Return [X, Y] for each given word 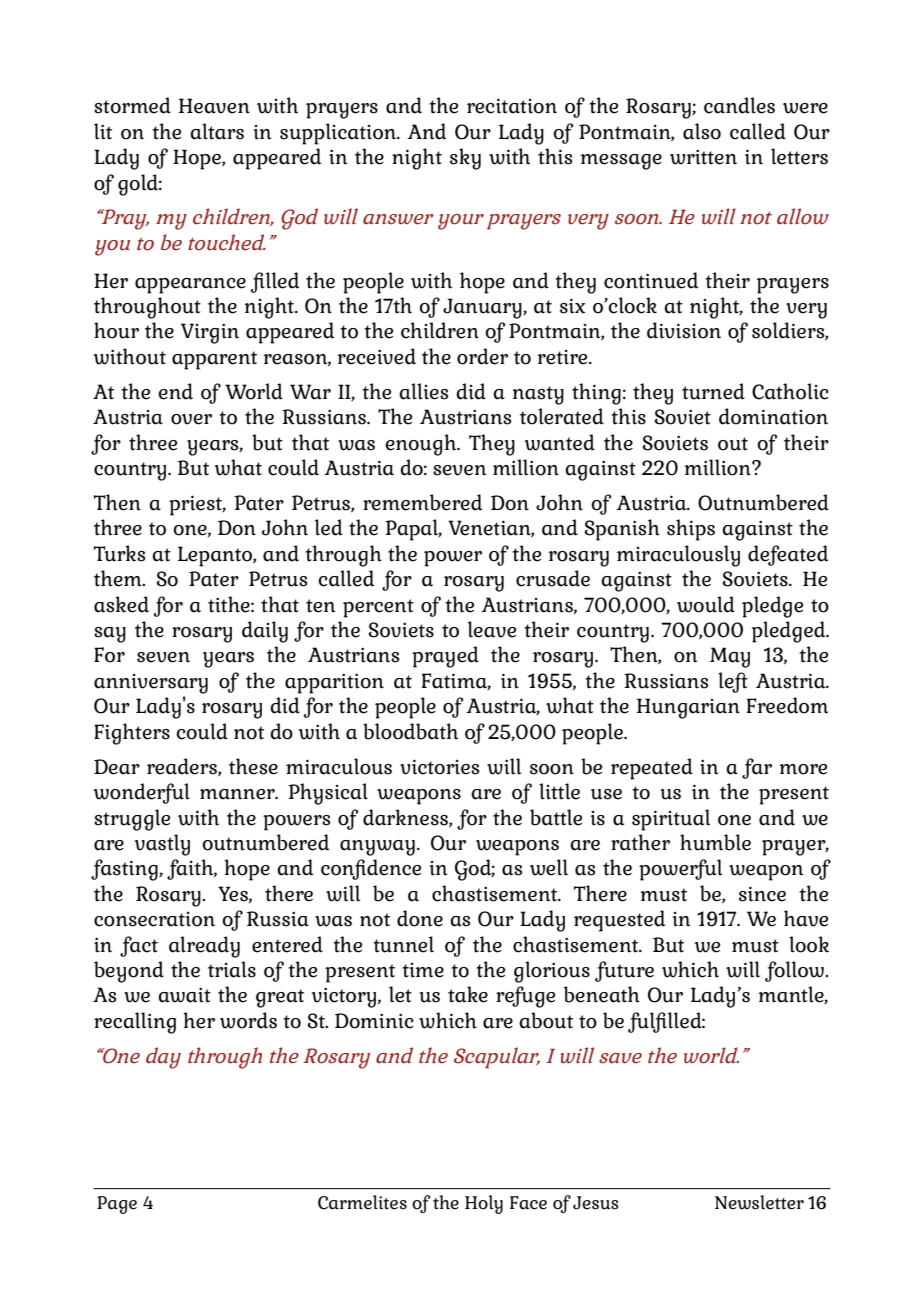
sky [465, 159]
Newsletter [759, 1202]
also [702, 131]
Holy [484, 1204]
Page [117, 1205]
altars [217, 131]
